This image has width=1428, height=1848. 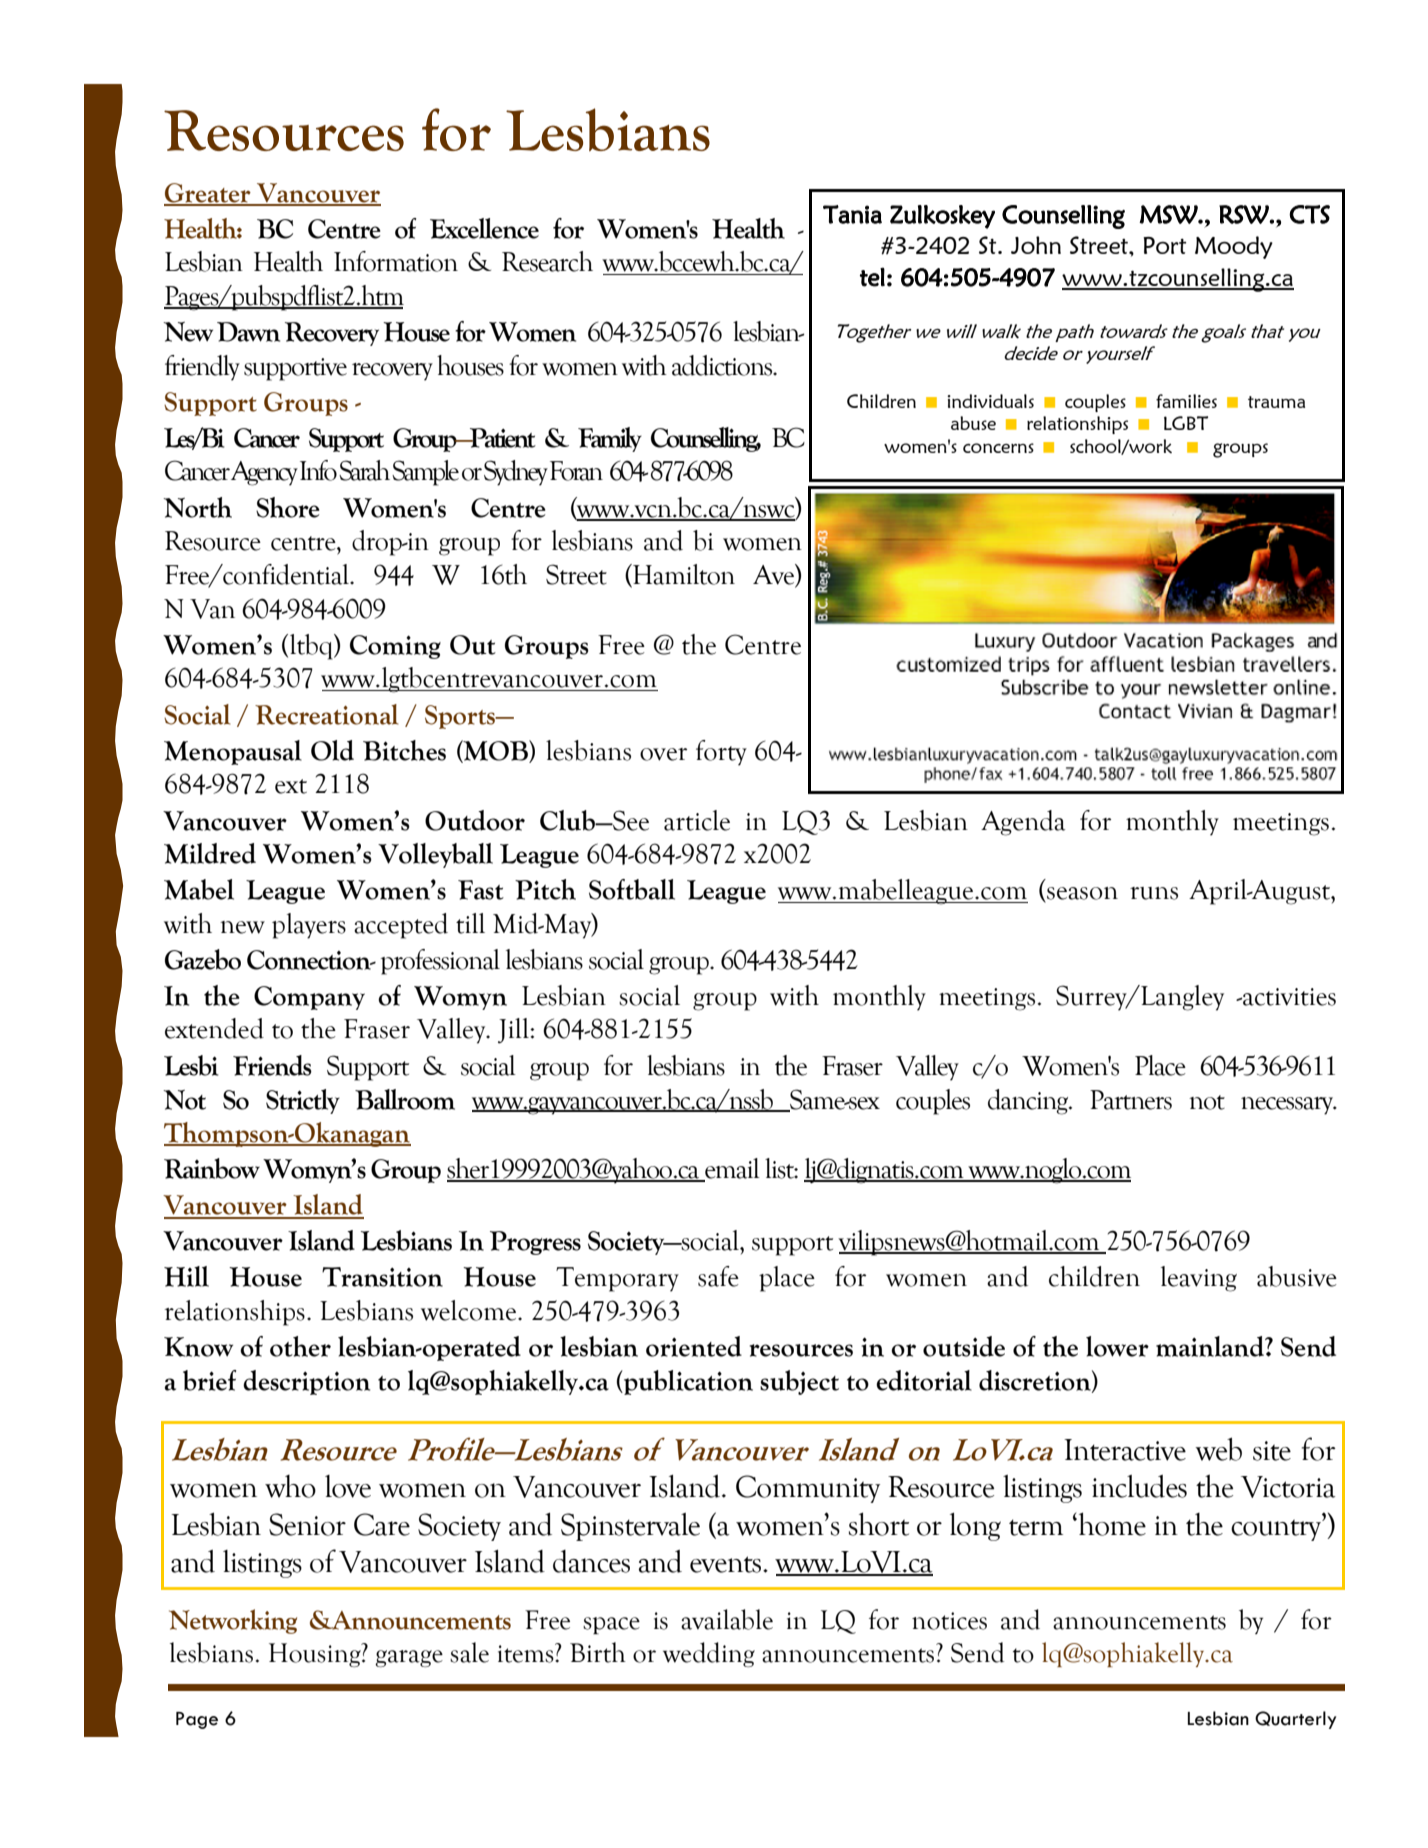 I want to click on Greater, so click(x=208, y=194).
